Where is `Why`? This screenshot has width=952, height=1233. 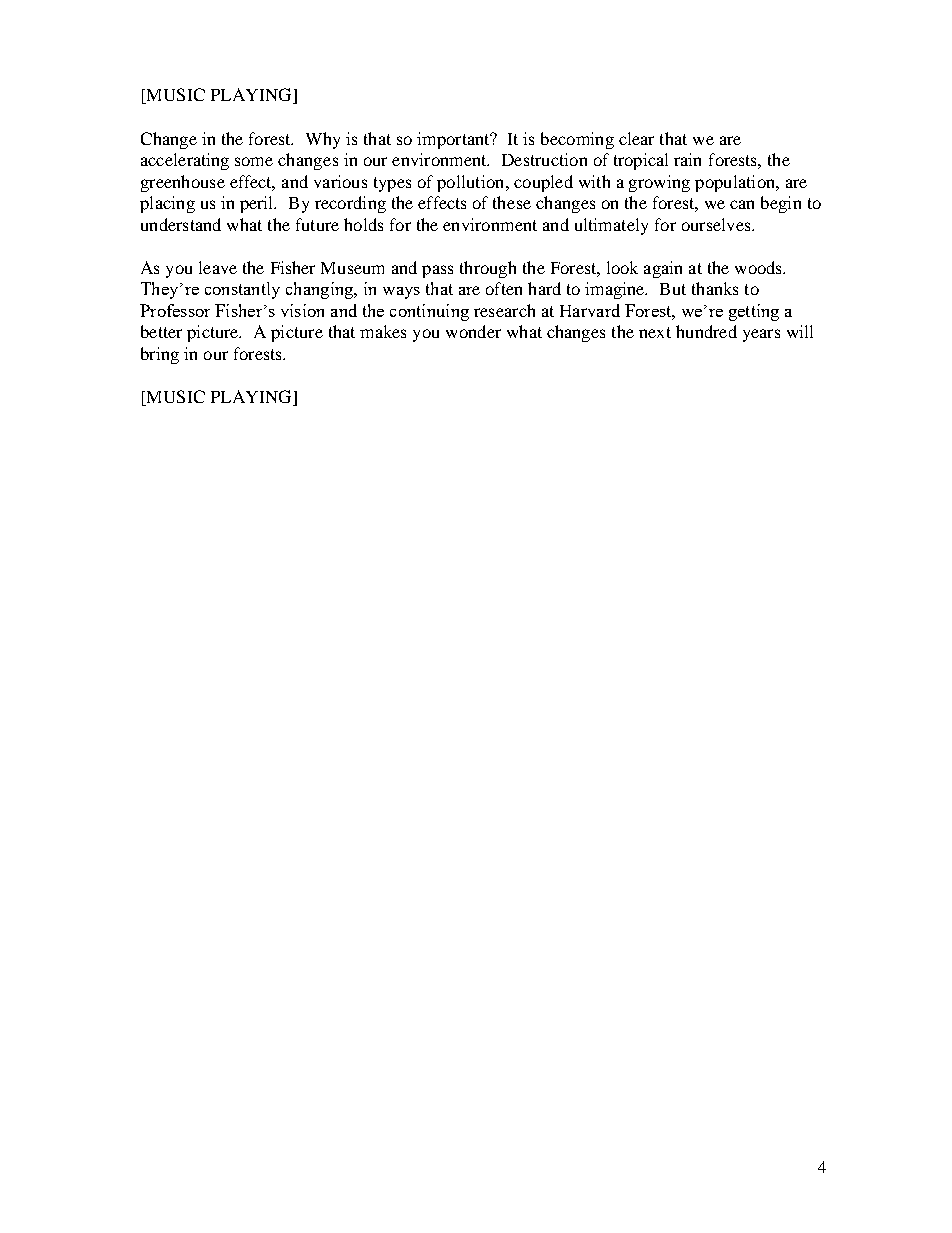 Why is located at coordinates (323, 140).
